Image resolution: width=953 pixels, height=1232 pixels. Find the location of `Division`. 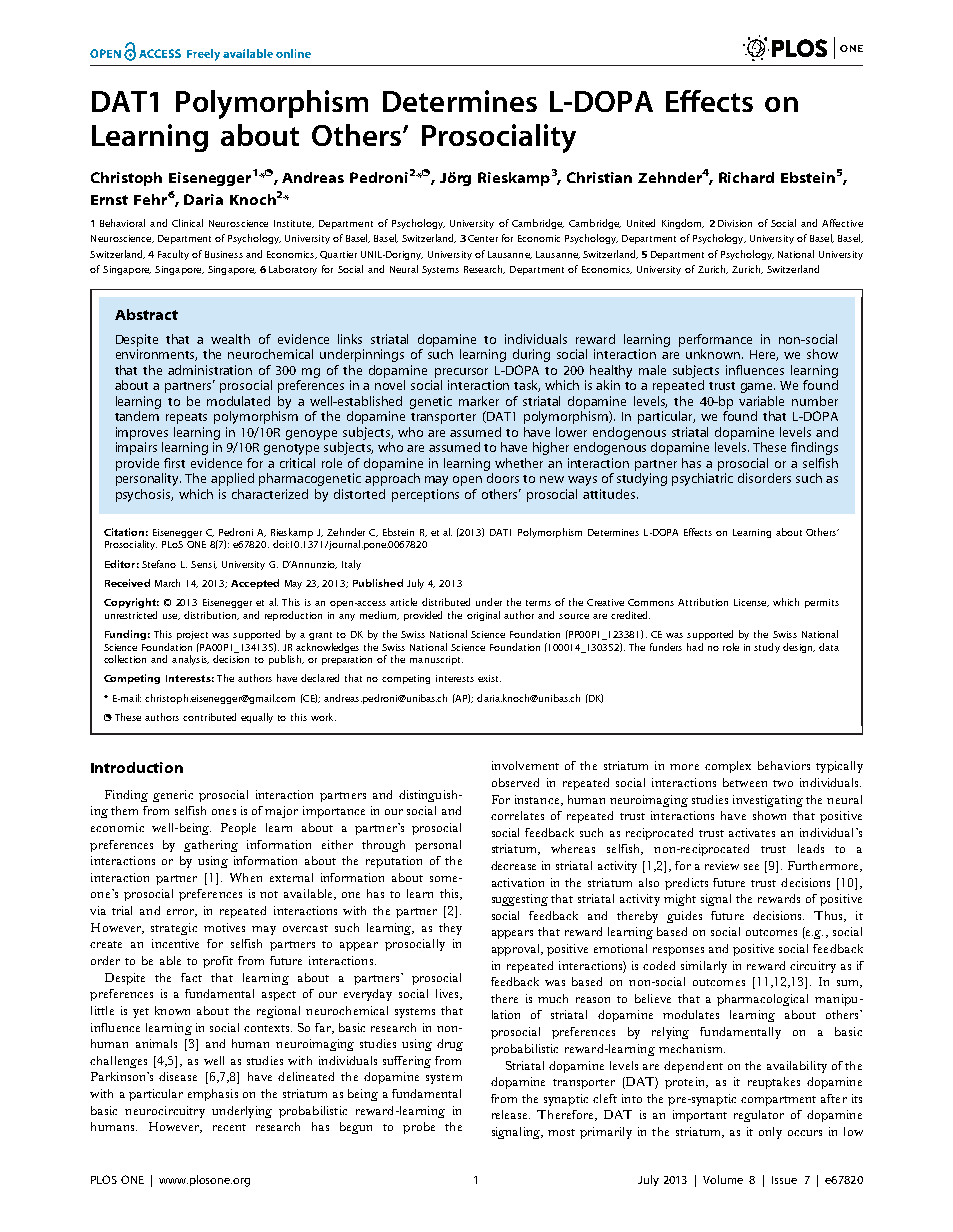

Division is located at coordinates (735, 223).
